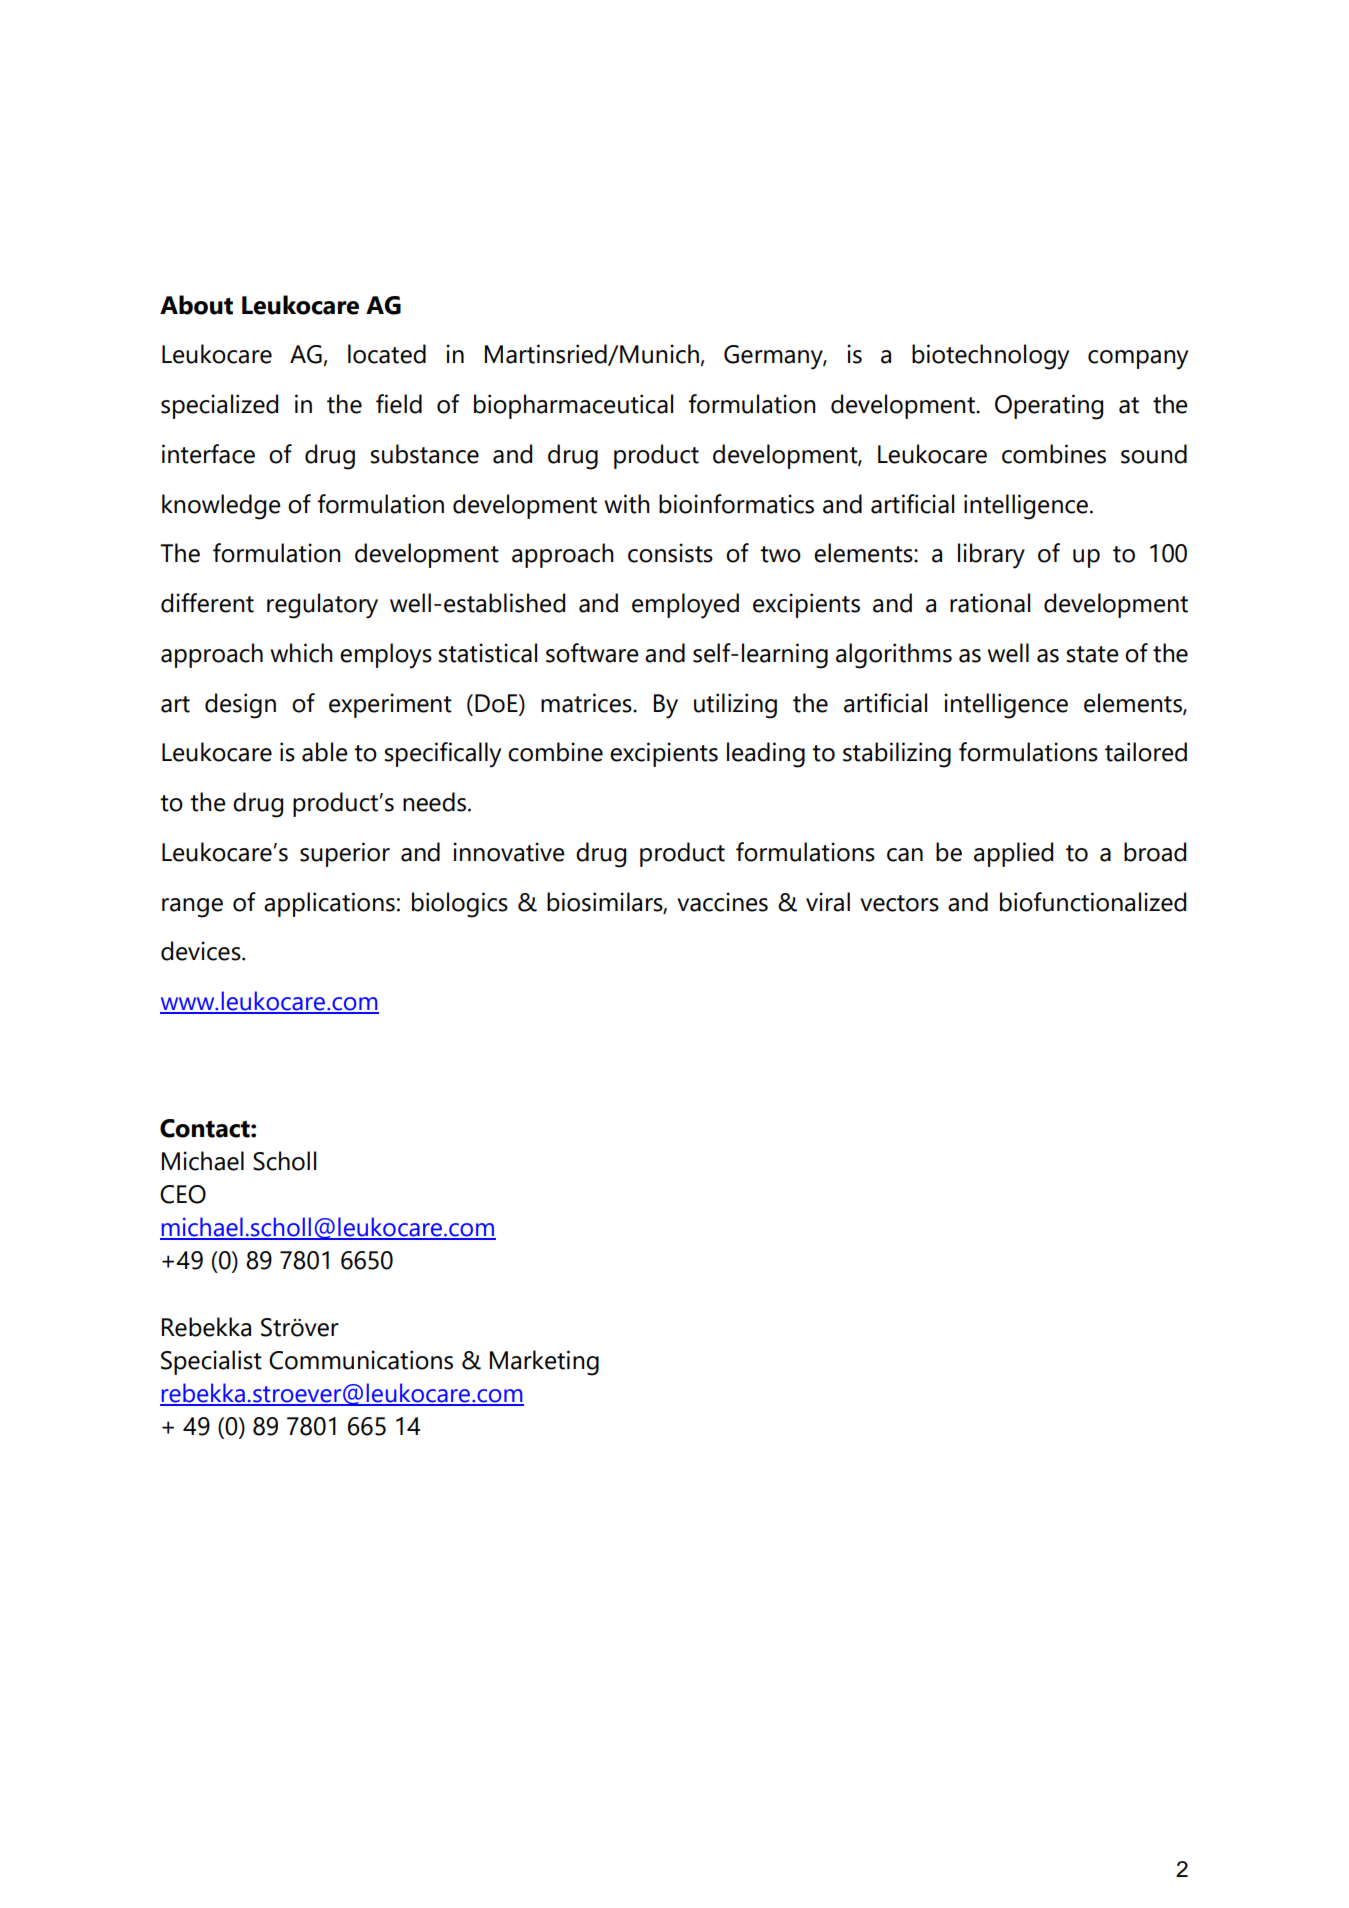 This screenshot has width=1349, height=1908. What do you see at coordinates (990, 357) in the screenshot?
I see `biotechnology` at bounding box center [990, 357].
